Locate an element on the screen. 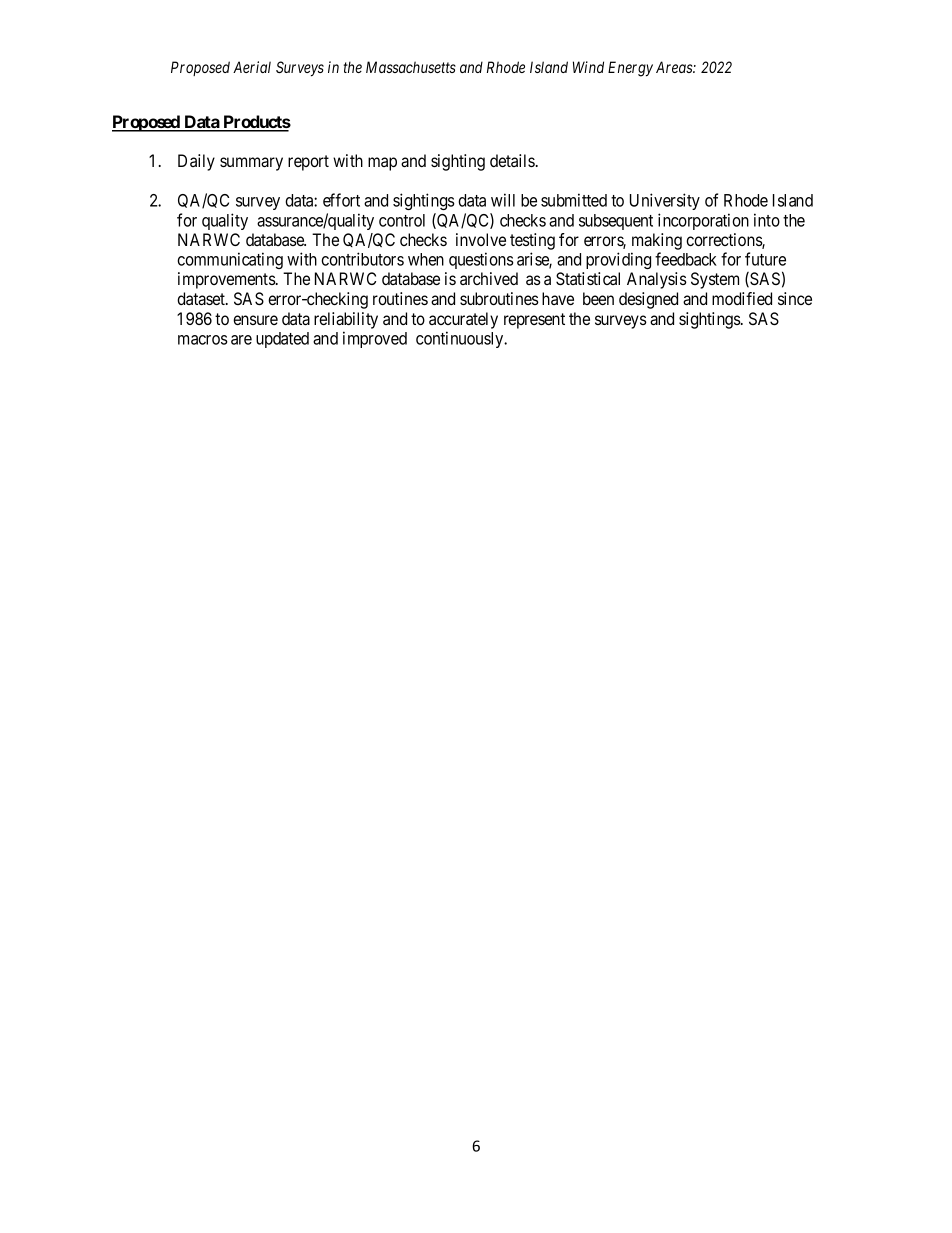 Image resolution: width=952 pixels, height=1233 pixels. feedback is located at coordinates (686, 259).
